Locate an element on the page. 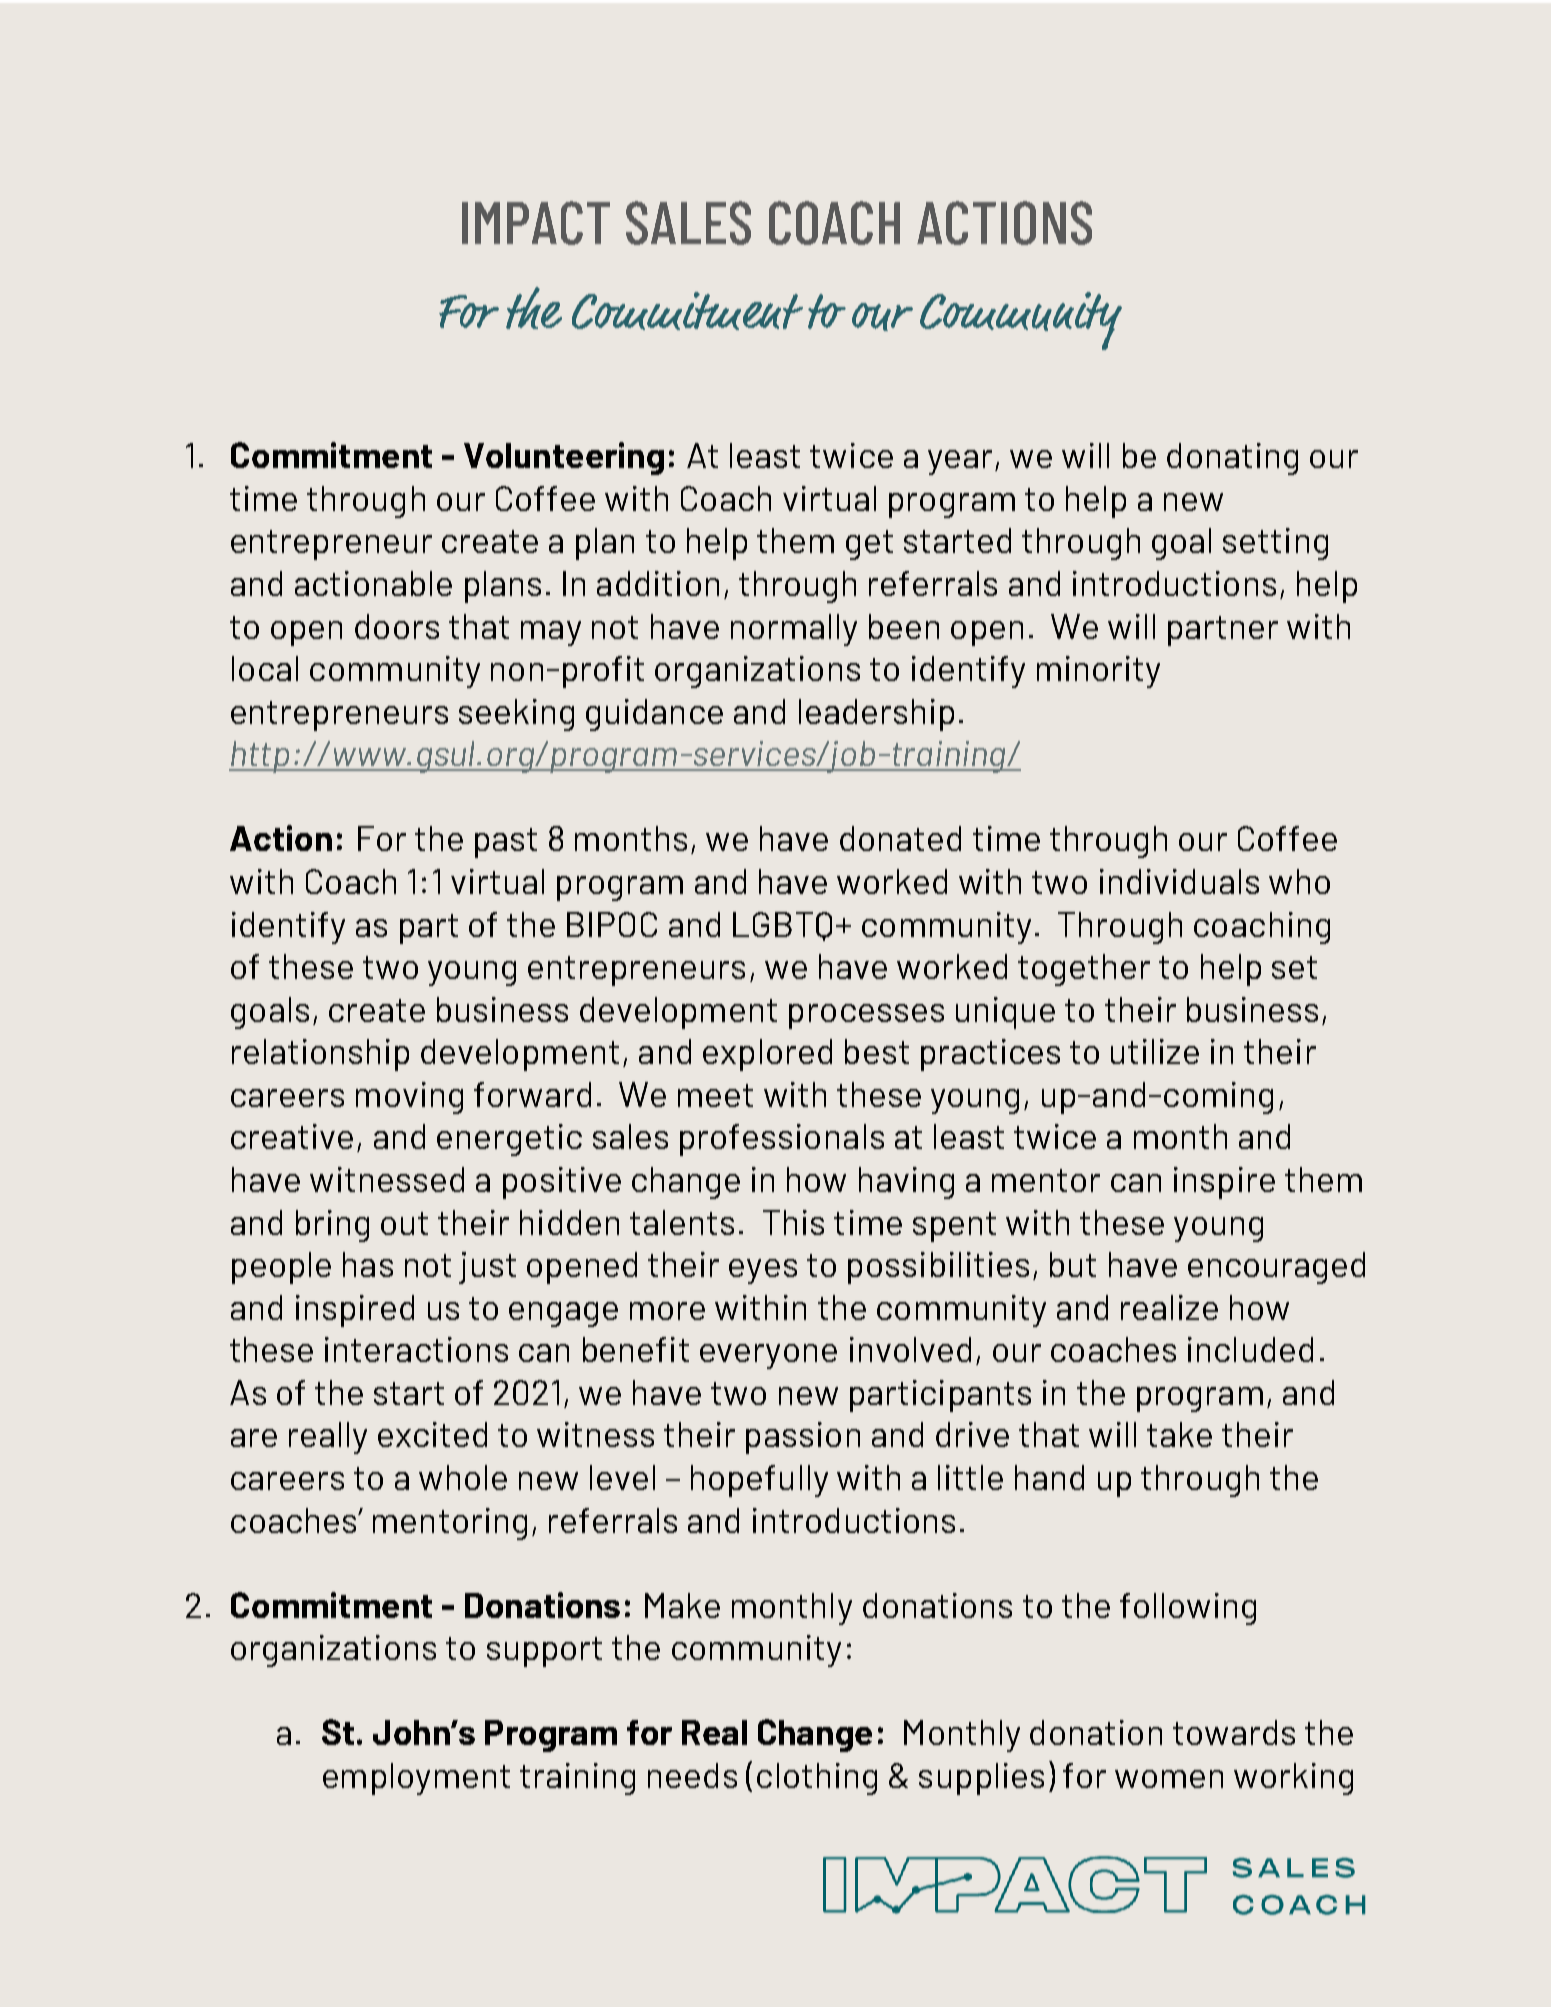 The image size is (1551, 2007). year is located at coordinates (962, 462).
